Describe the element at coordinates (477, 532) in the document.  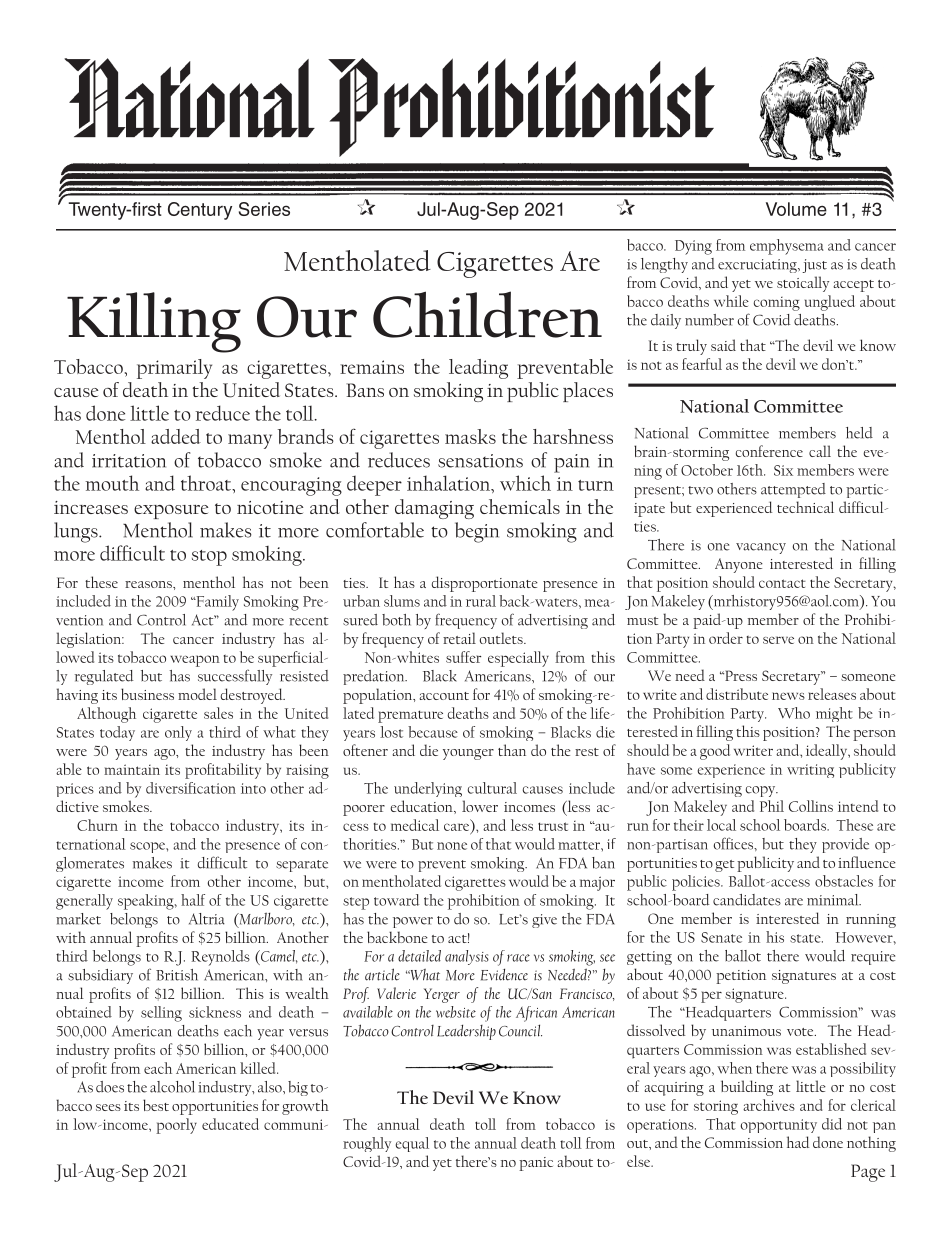
I see `begin` at that location.
